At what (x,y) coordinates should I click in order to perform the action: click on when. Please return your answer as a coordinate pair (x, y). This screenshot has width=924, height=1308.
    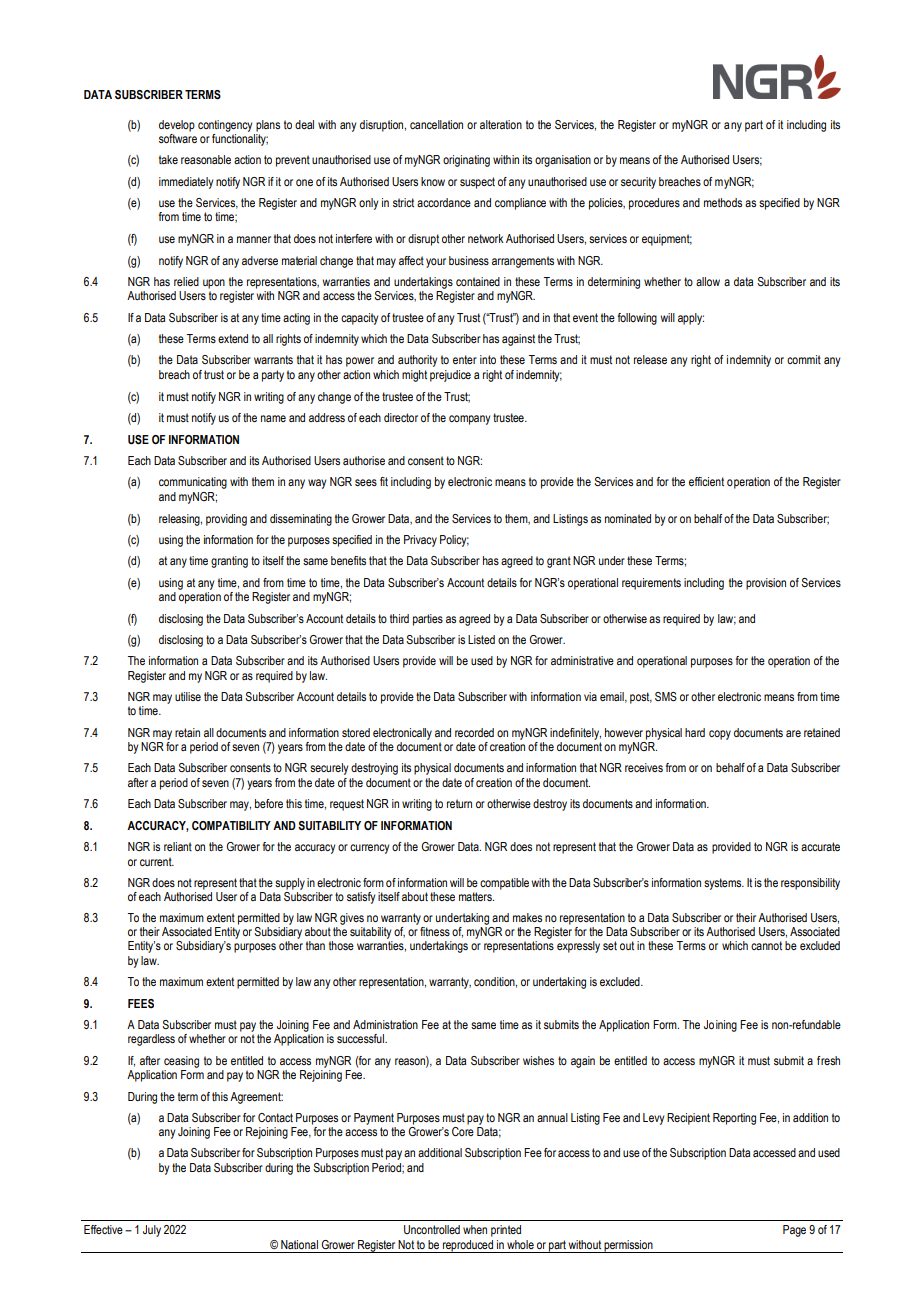
    Looking at the image, I should click on (475, 1229).
